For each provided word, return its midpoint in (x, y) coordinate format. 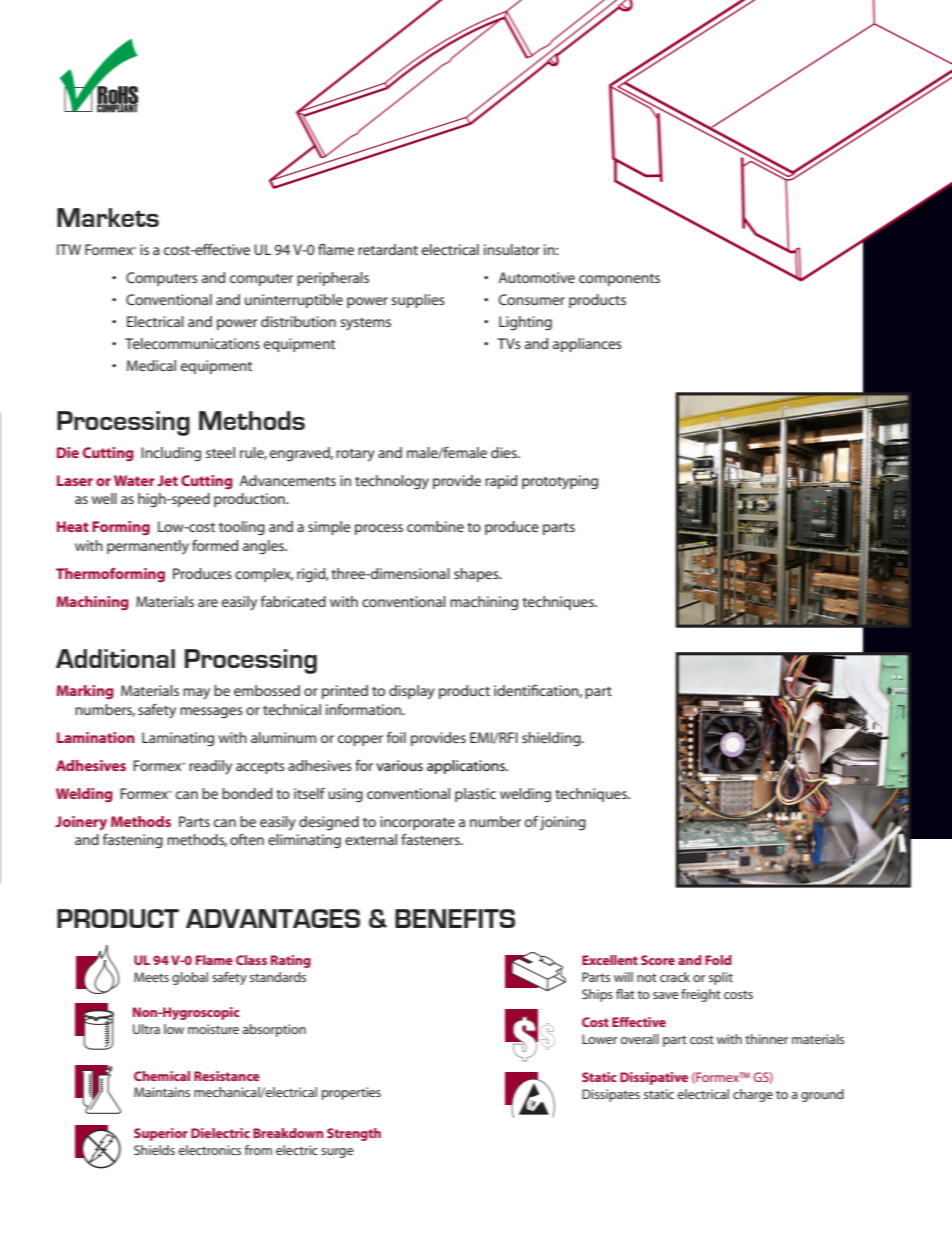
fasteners (431, 839)
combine (435, 526)
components (619, 280)
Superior (161, 1134)
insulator (512, 249)
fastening (133, 841)
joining (563, 823)
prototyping (560, 482)
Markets (108, 217)
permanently (148, 547)
